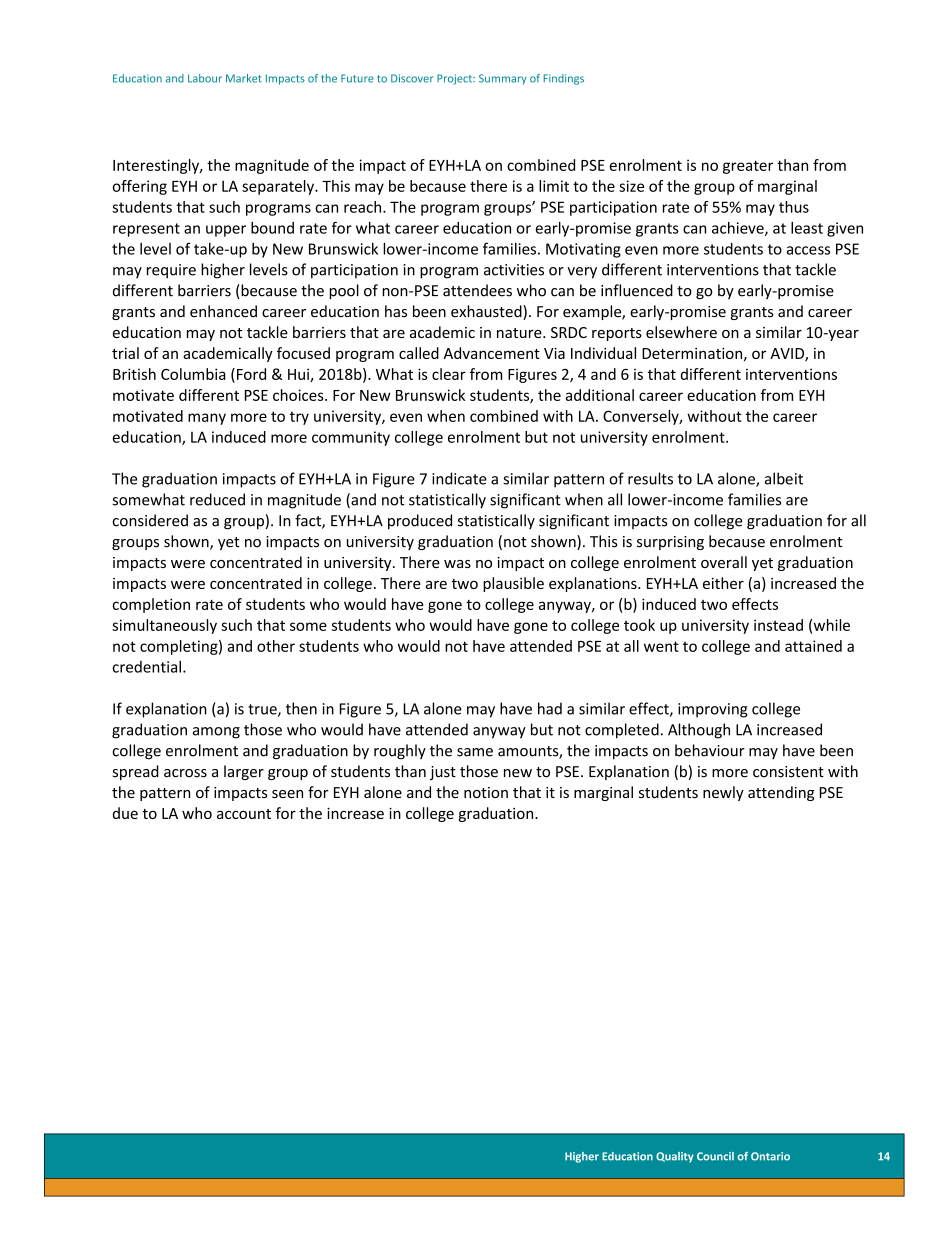 The width and height of the image is (952, 1233). I want to click on Labour, so click(205, 78).
